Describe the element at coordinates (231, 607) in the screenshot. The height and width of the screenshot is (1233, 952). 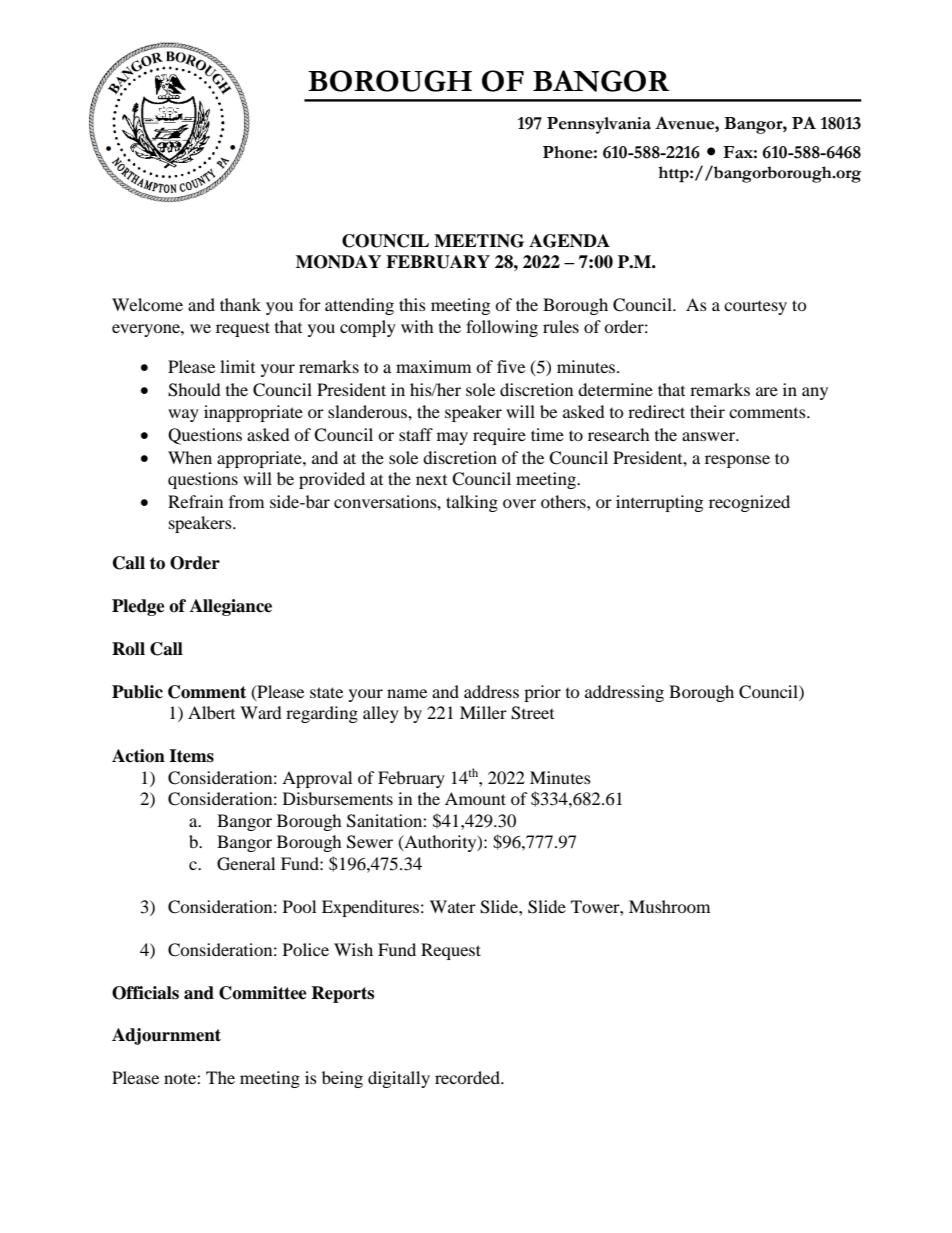
I see `Allegiance` at that location.
